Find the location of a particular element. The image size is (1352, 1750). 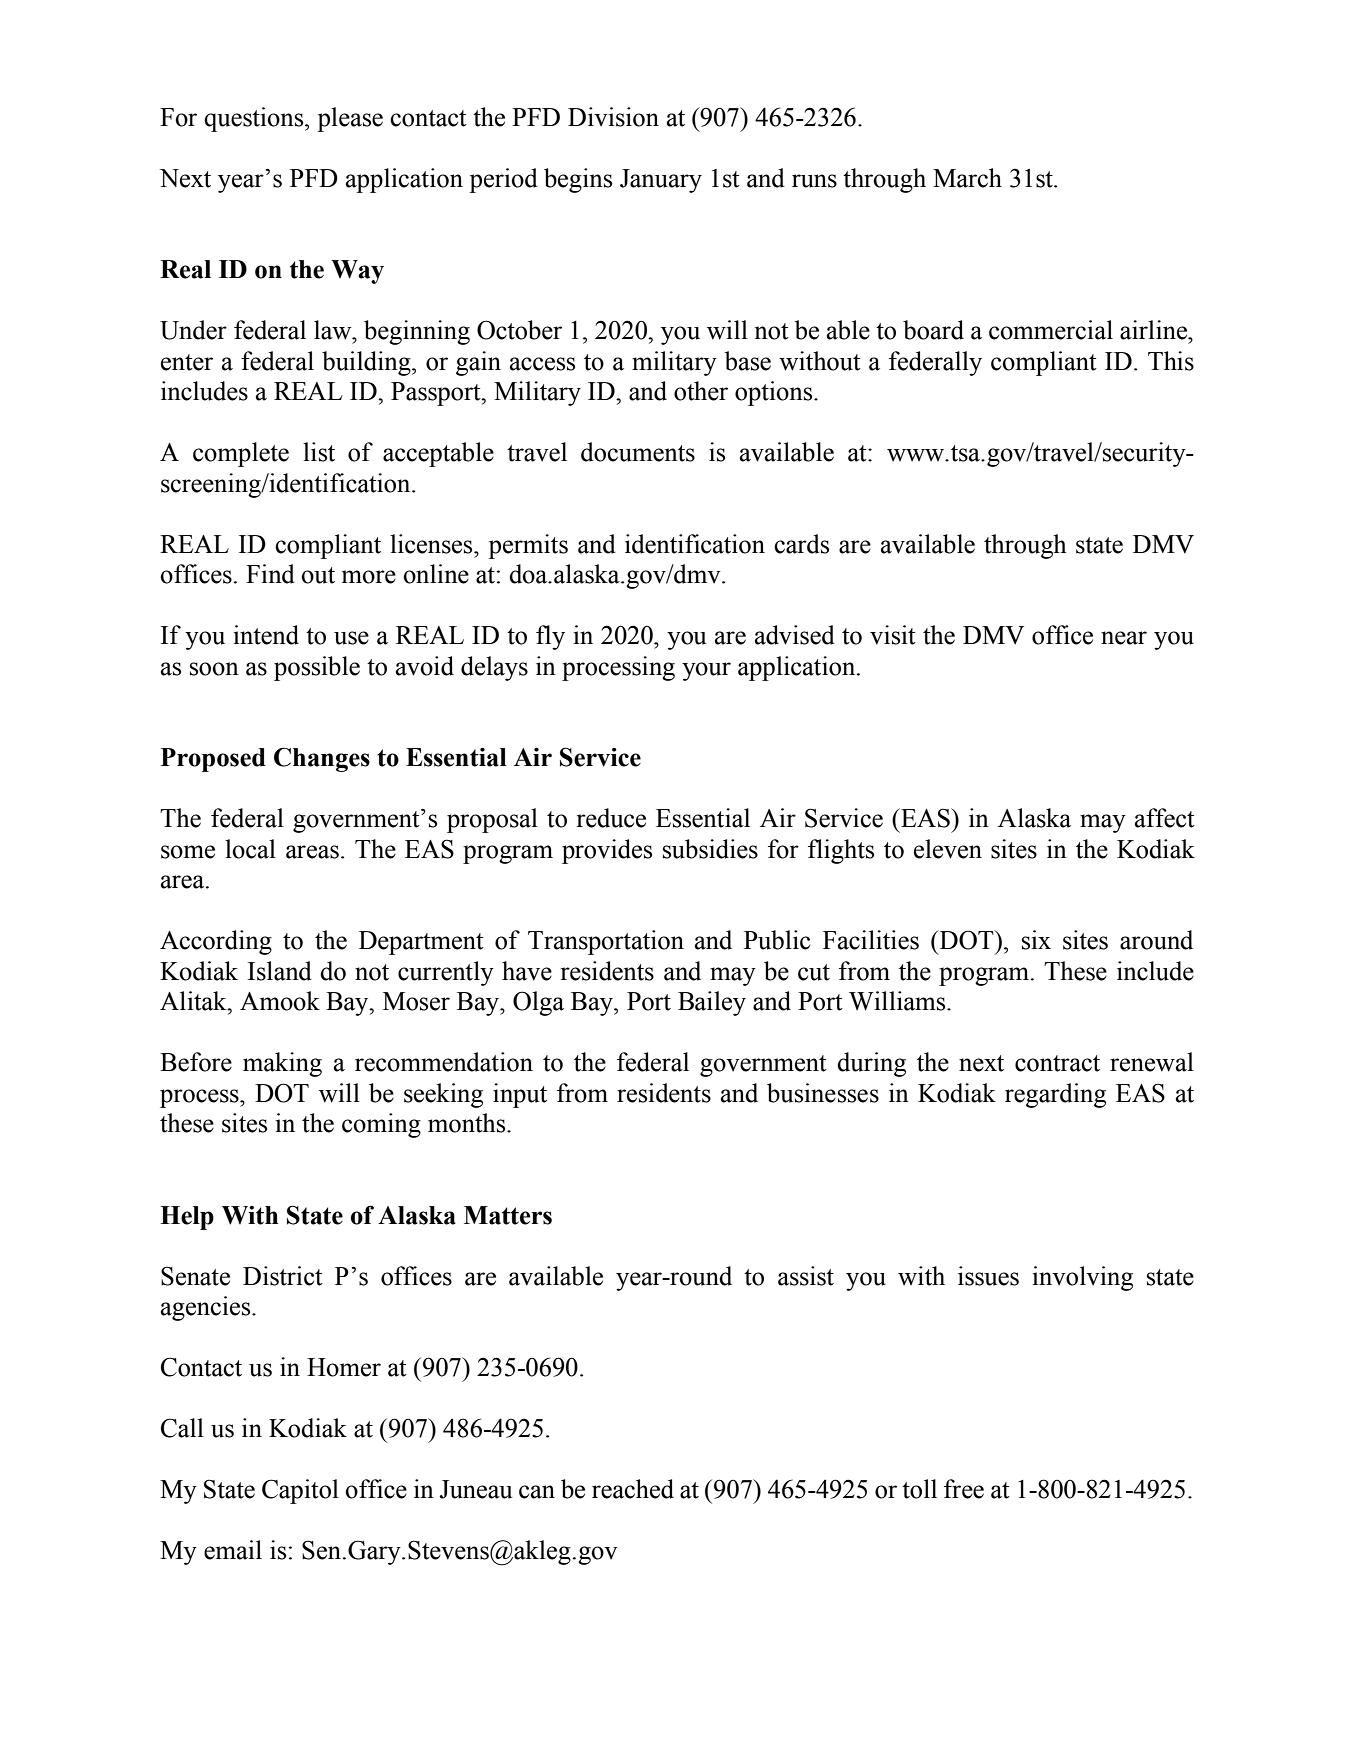

commercial is located at coordinates (1051, 330).
